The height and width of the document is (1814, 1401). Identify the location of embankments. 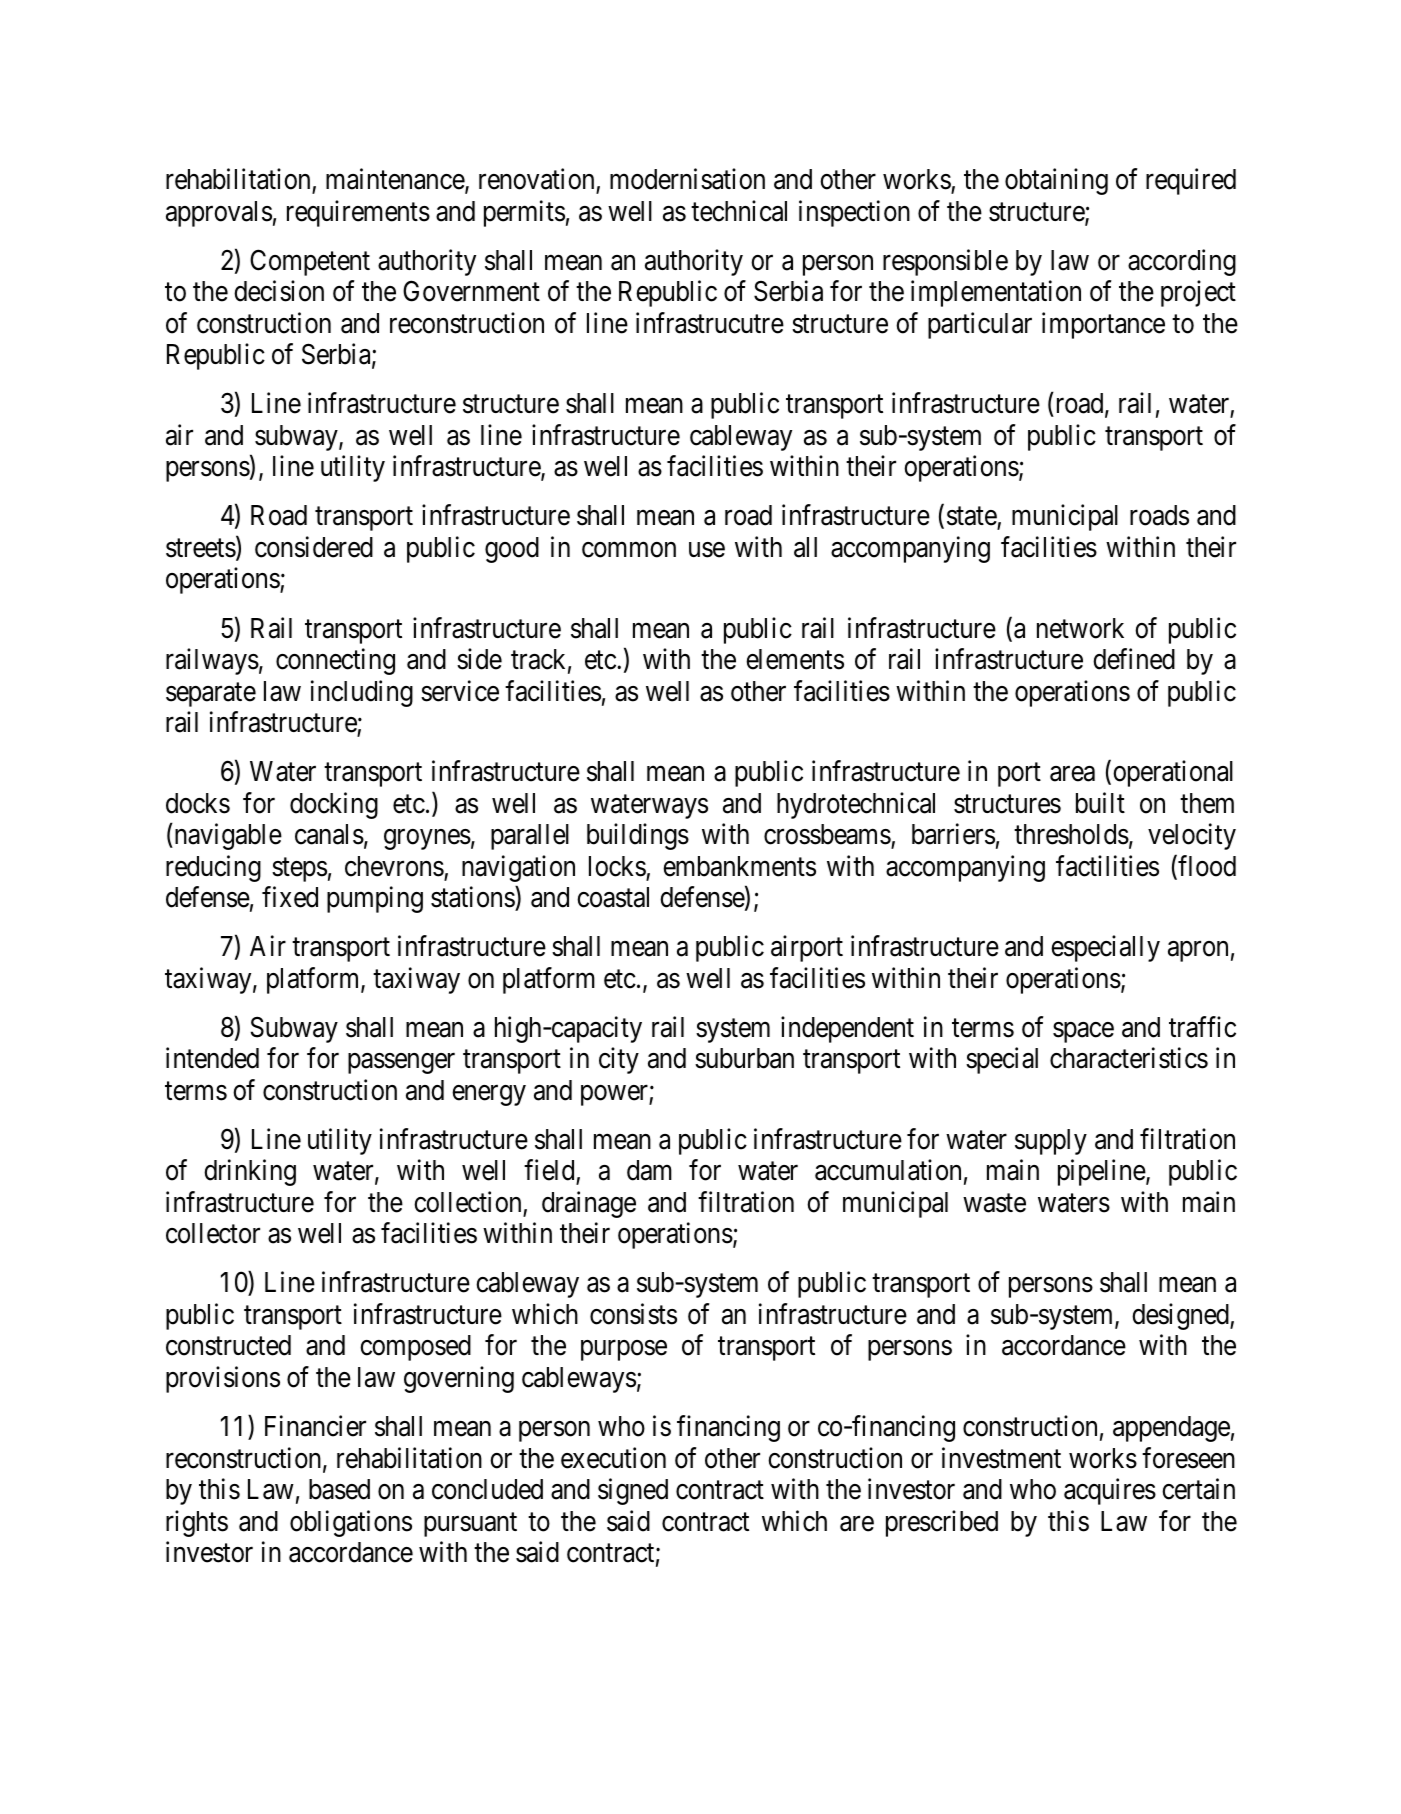
(739, 866).
